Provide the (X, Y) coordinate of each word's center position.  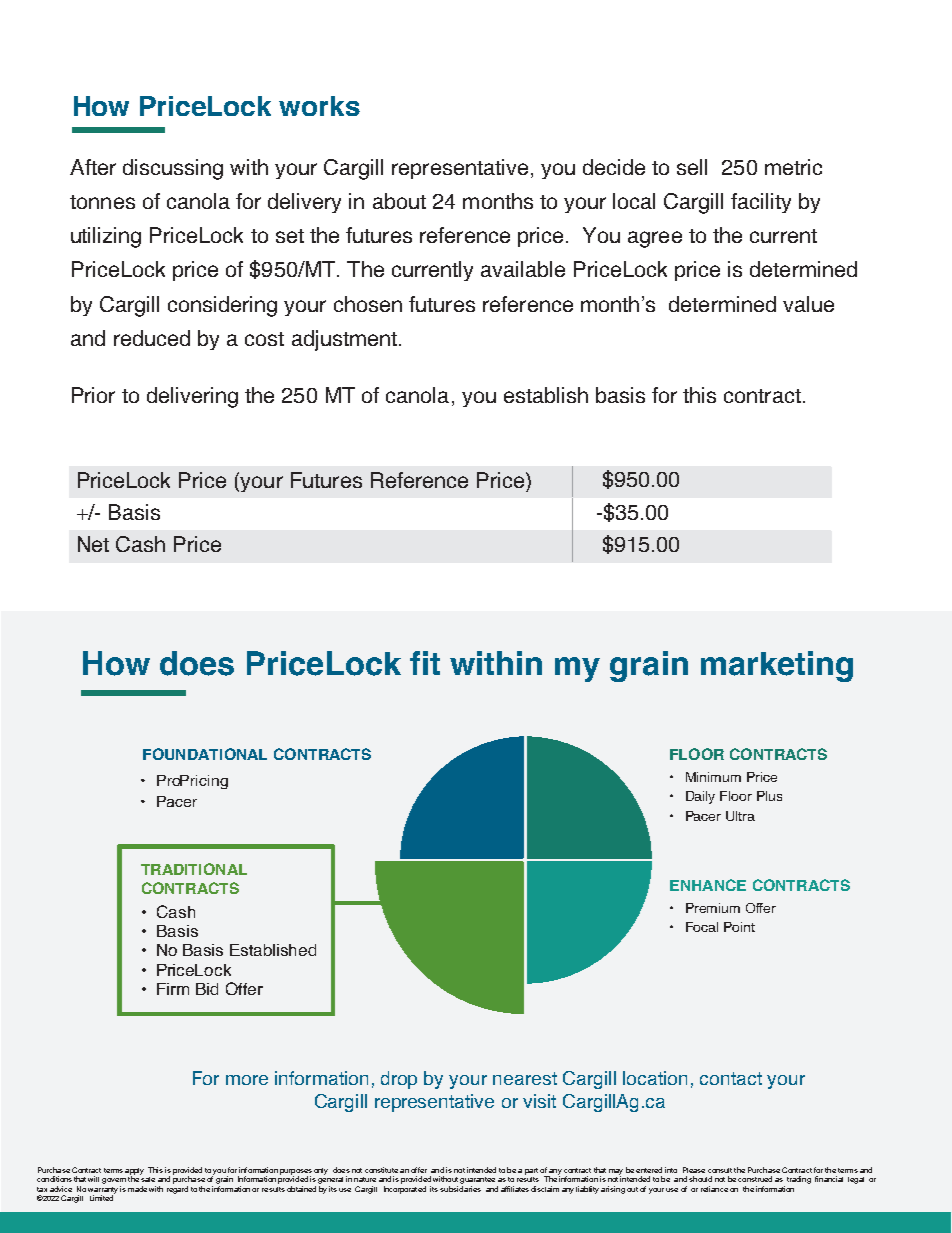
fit (425, 663)
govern (114, 1181)
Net (93, 544)
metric (793, 167)
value (808, 304)
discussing (173, 169)
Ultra (740, 816)
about (399, 201)
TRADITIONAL (194, 869)
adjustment (344, 340)
